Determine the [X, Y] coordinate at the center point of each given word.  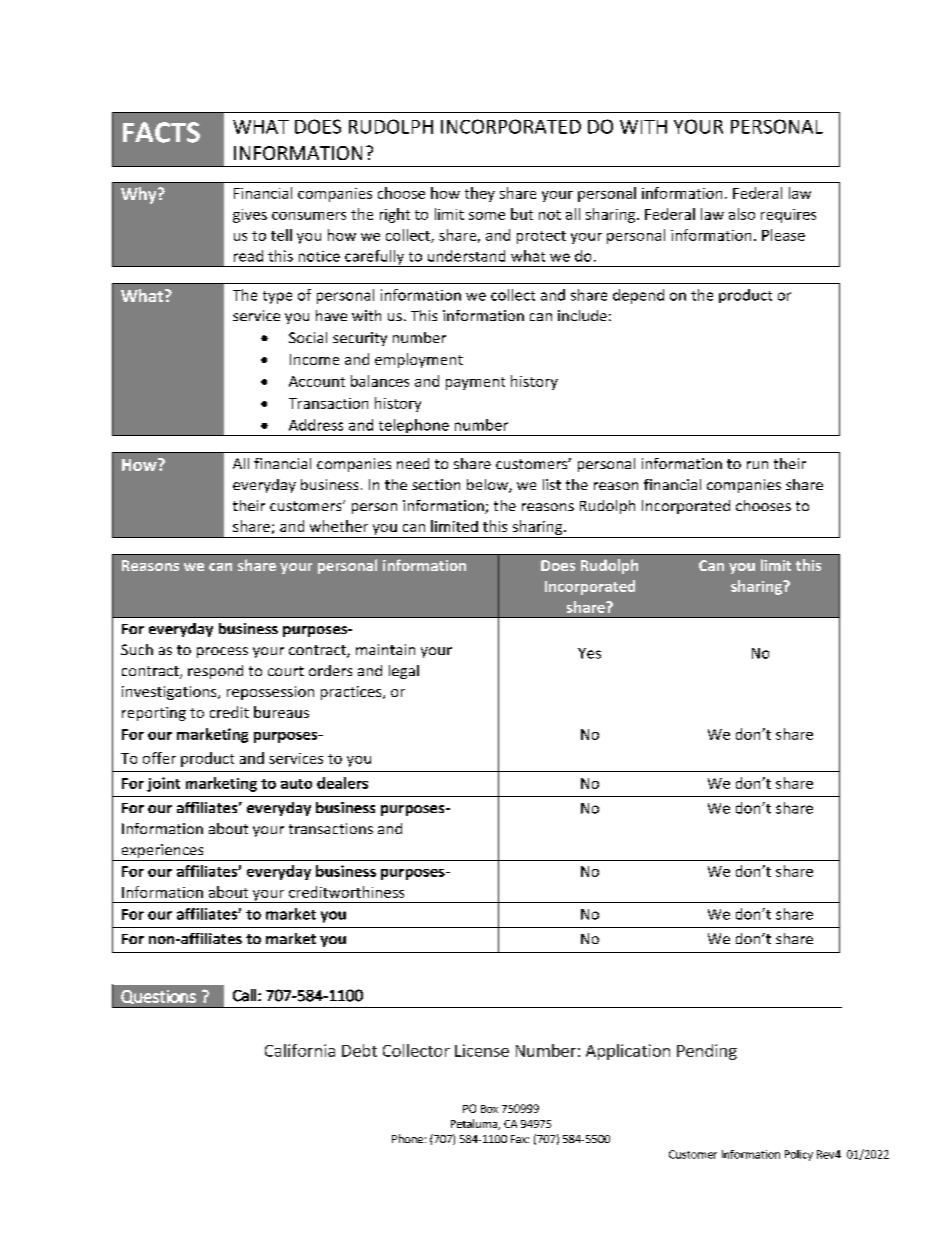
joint [163, 784]
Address [316, 425]
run [757, 465]
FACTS [161, 132]
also [742, 214]
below [488, 486]
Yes [589, 653]
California [300, 1050]
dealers [342, 783]
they [480, 194]
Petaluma [475, 1124]
